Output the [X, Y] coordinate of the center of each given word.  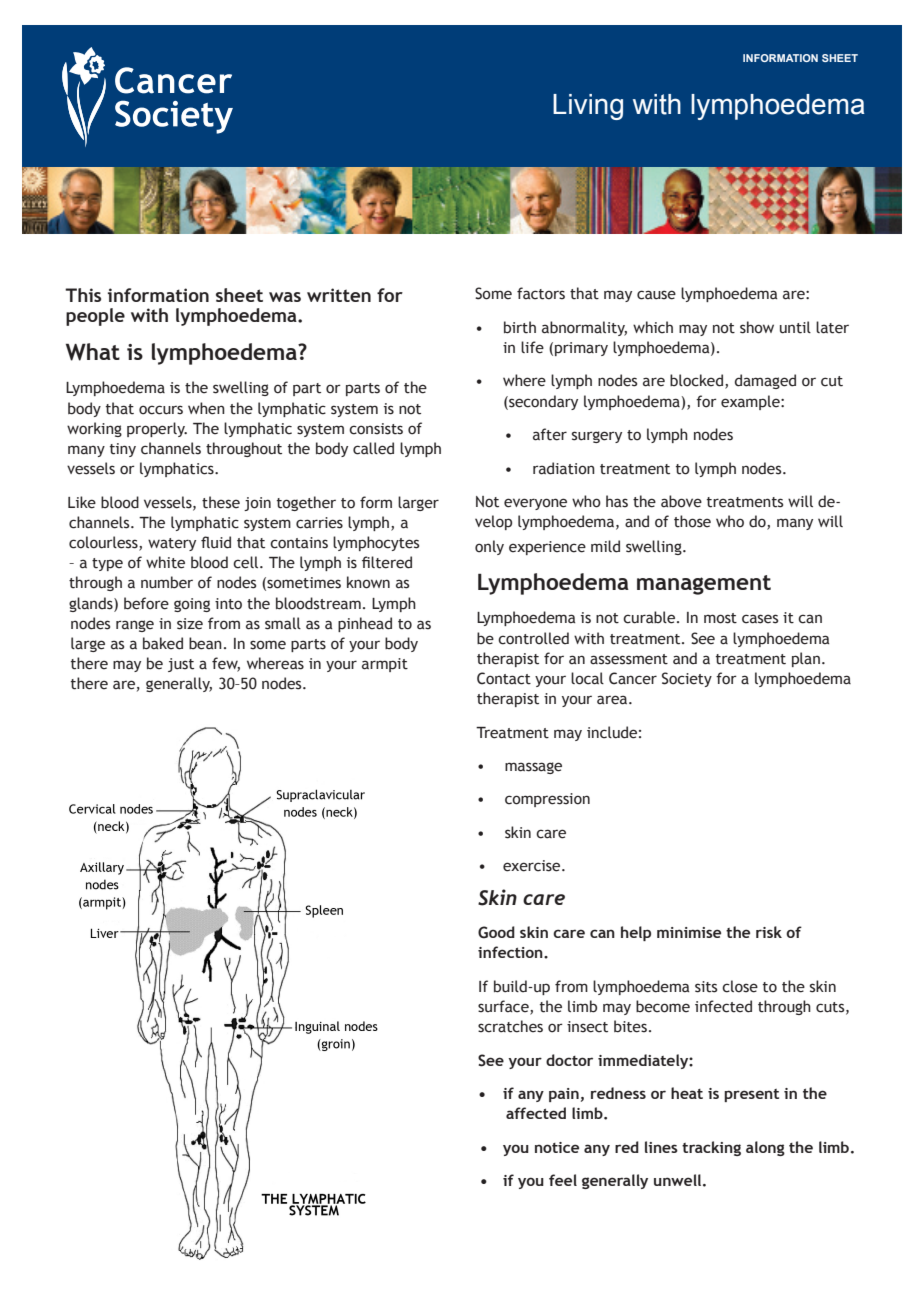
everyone [535, 504]
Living [588, 107]
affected [536, 1113]
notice [557, 1147]
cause [656, 295]
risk [769, 932]
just [181, 665]
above [681, 501]
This [83, 295]
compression [547, 800]
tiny [123, 450]
